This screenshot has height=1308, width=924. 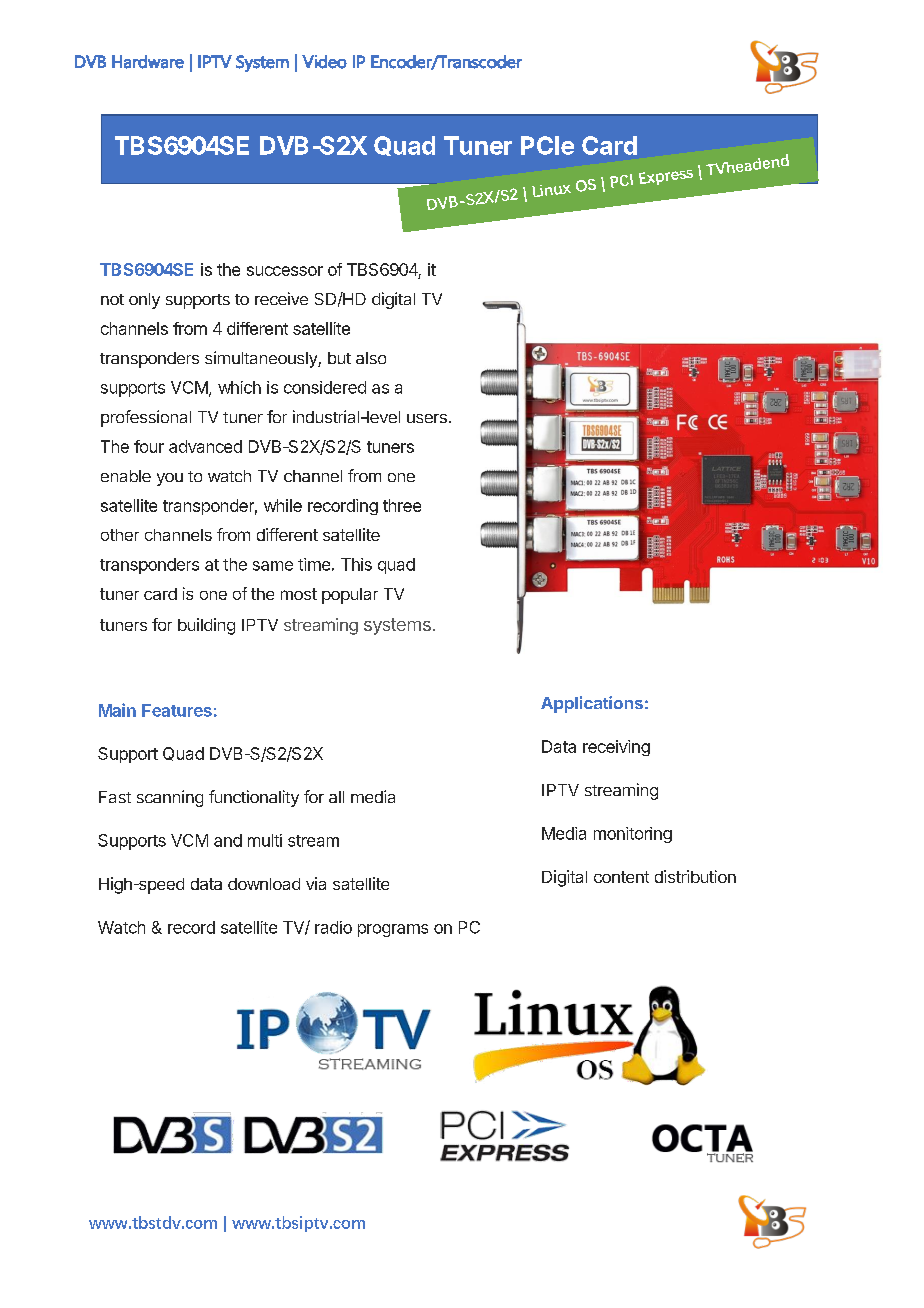 I want to click on Applications, so click(x=592, y=704).
